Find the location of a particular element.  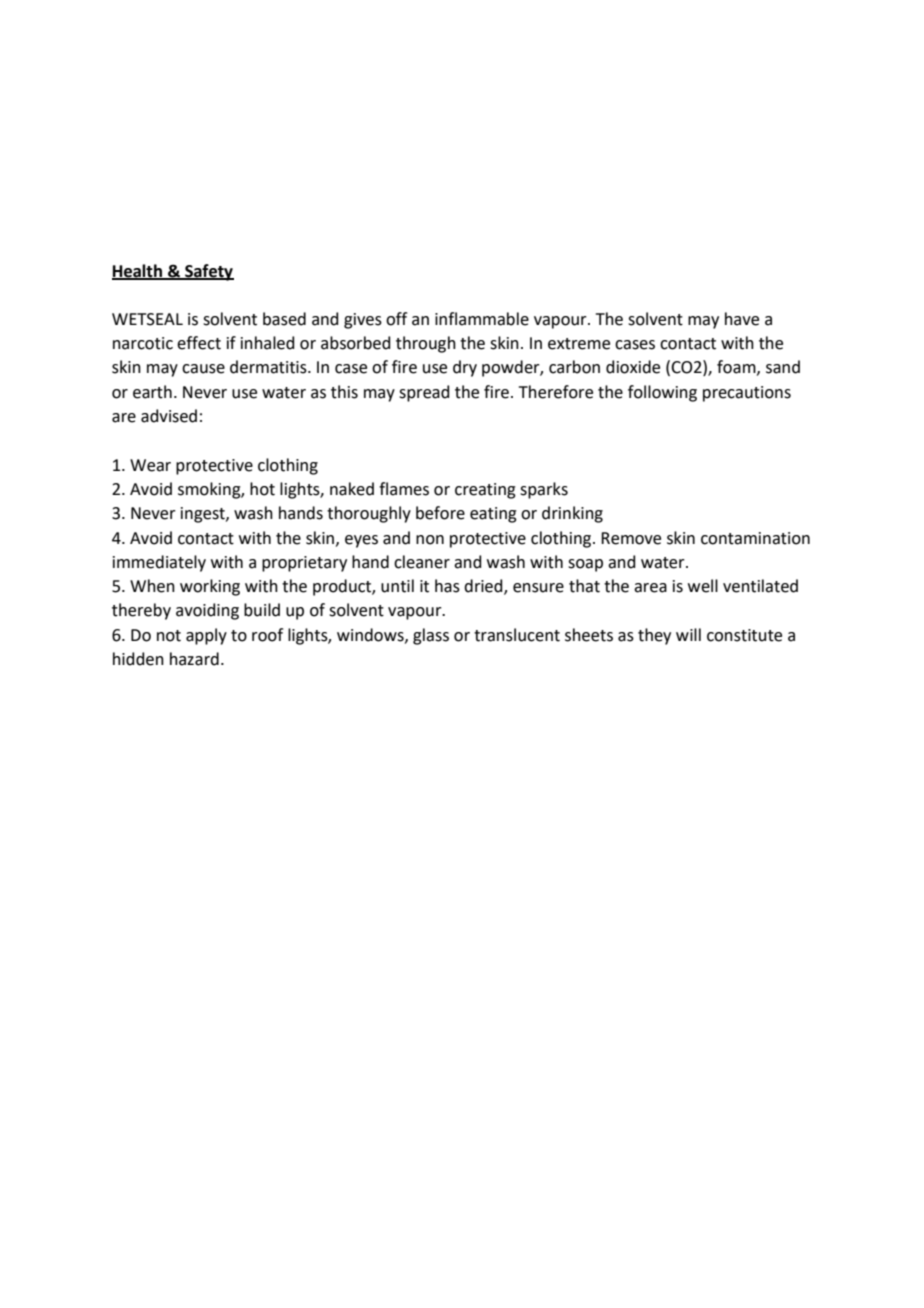

have is located at coordinates (742, 319).
